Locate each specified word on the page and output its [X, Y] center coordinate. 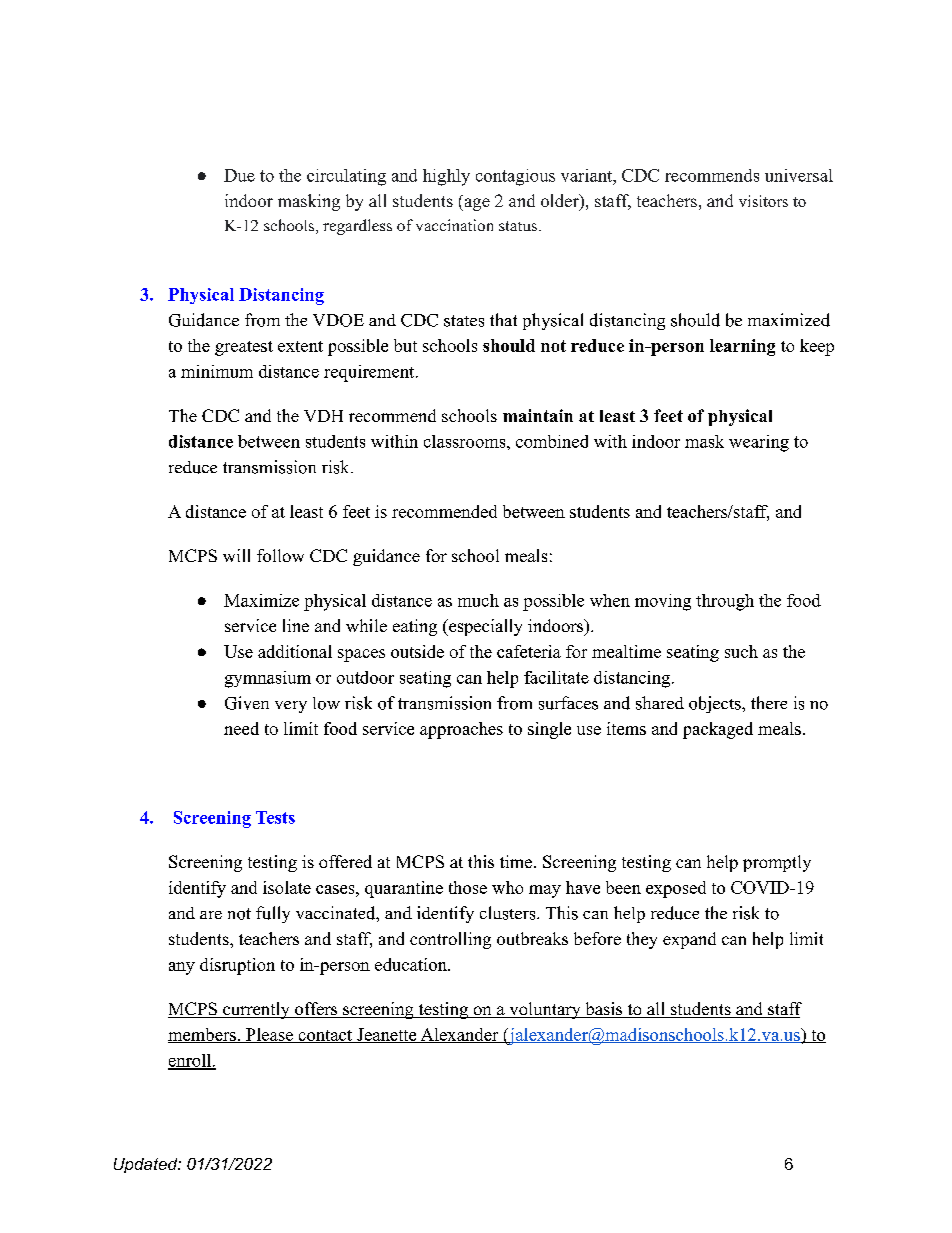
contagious [515, 177]
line [296, 625]
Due [239, 175]
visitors [763, 201]
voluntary [545, 1010]
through [725, 602]
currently [256, 1010]
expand [689, 940]
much [478, 600]
